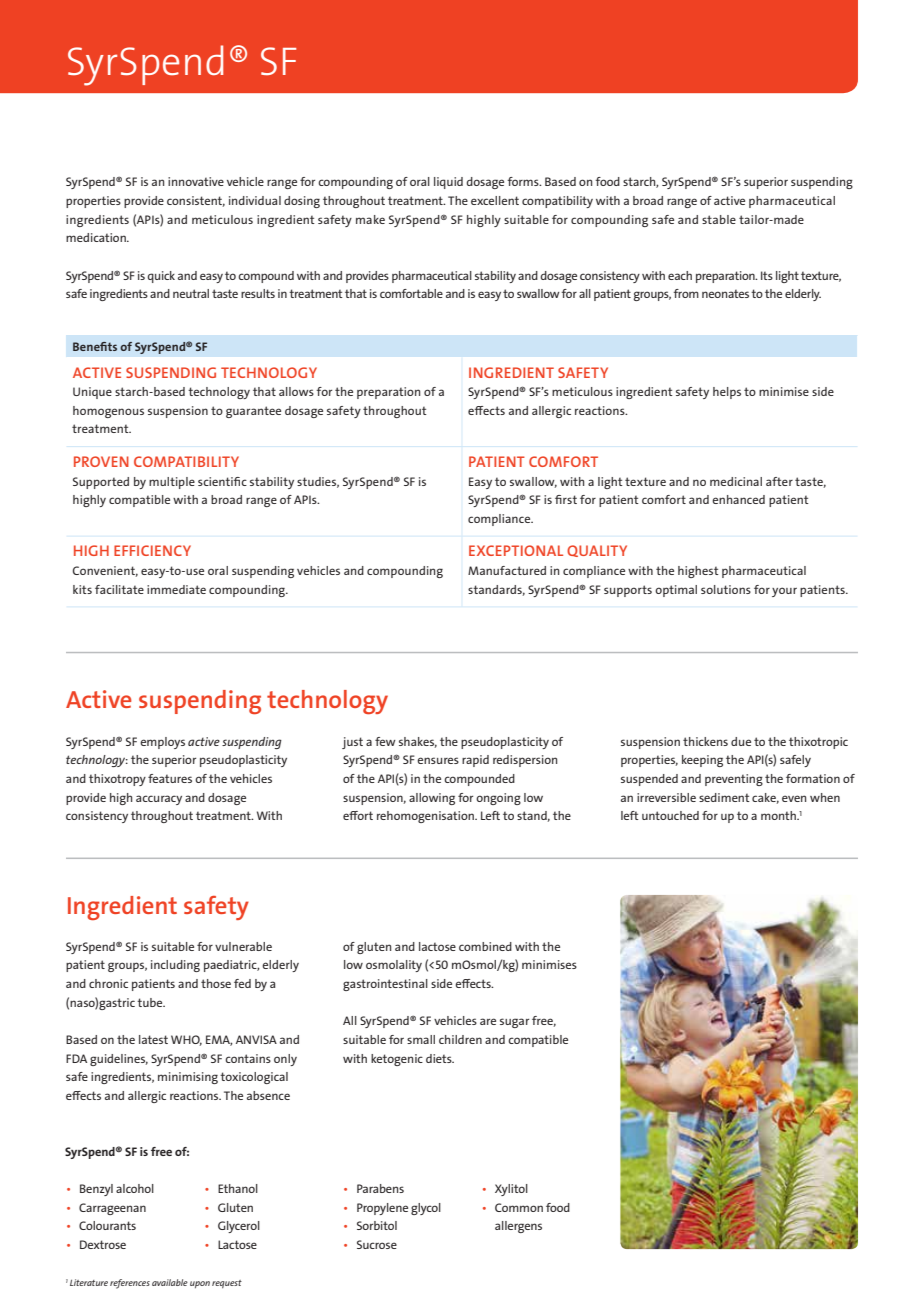  Describe the element at coordinates (507, 570) in the screenshot. I see `Manufactured` at that location.
